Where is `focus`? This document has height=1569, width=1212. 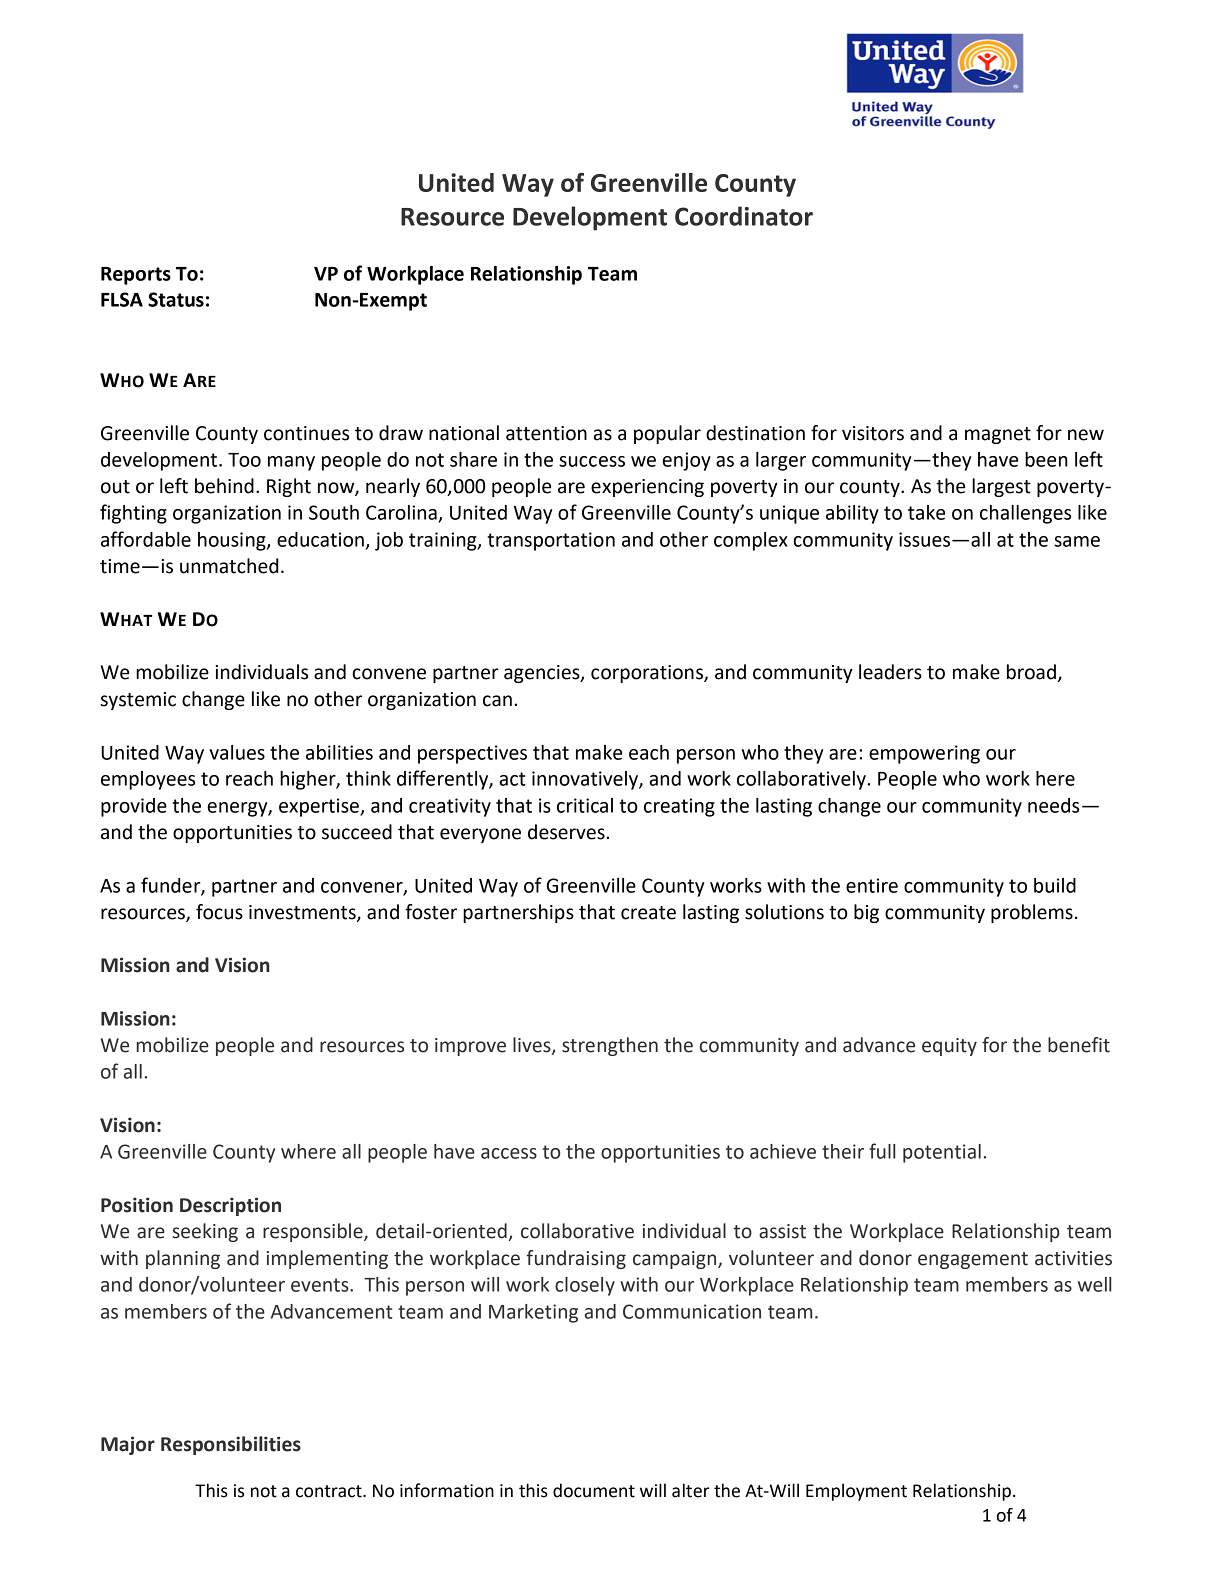 focus is located at coordinates (219, 912).
